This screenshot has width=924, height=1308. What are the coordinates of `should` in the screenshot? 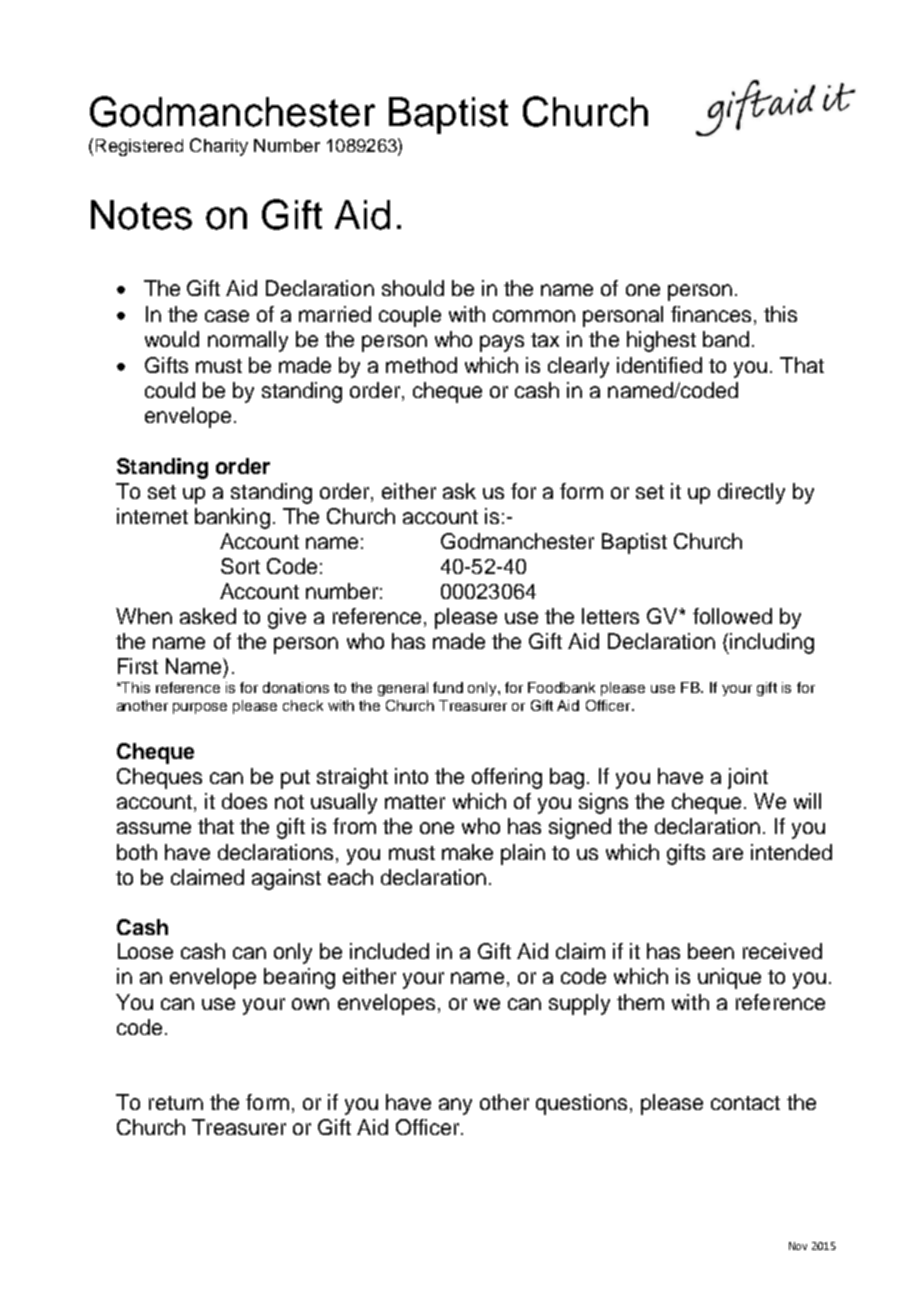 It's located at (413, 288).
